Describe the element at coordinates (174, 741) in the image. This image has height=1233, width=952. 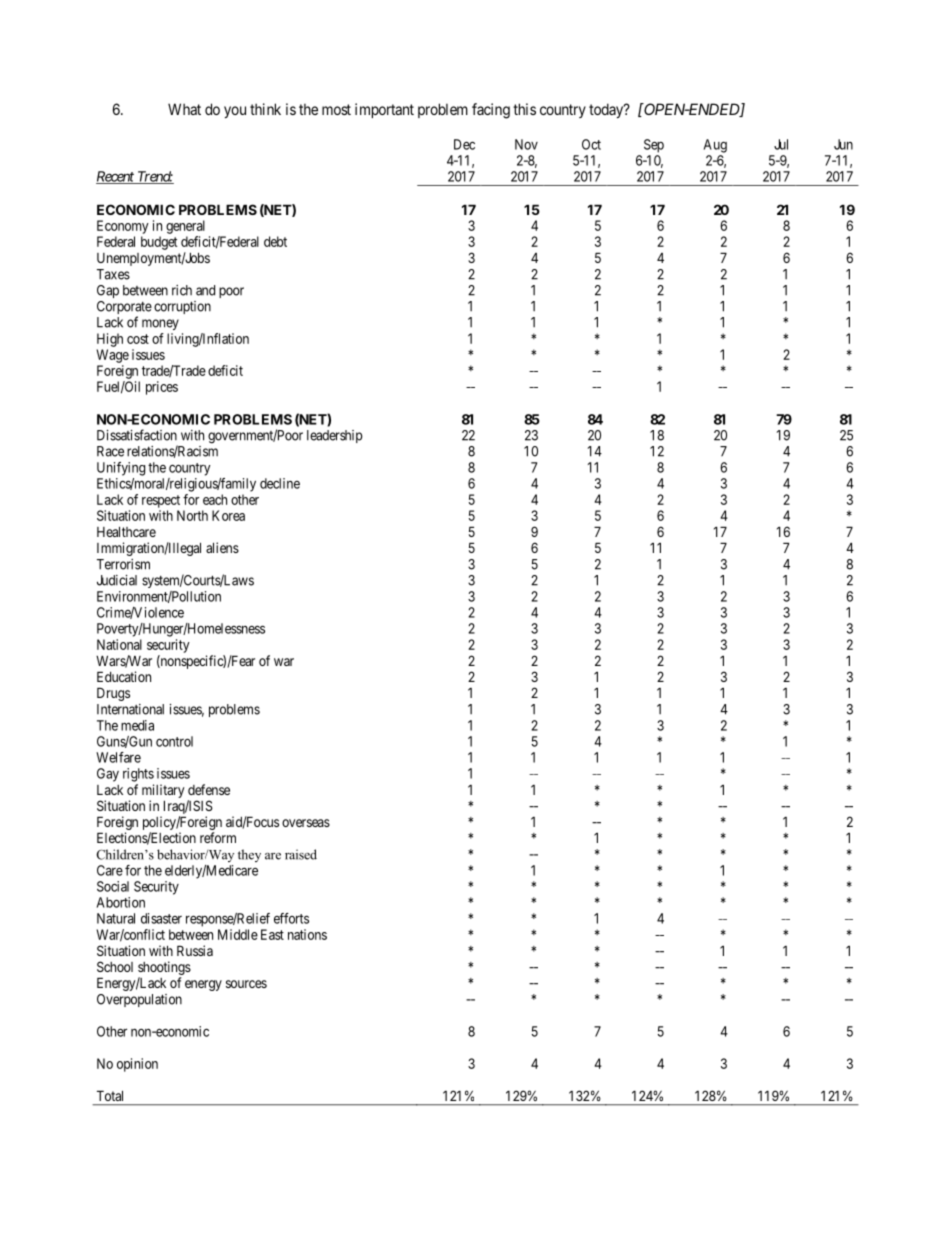
I see `control` at that location.
